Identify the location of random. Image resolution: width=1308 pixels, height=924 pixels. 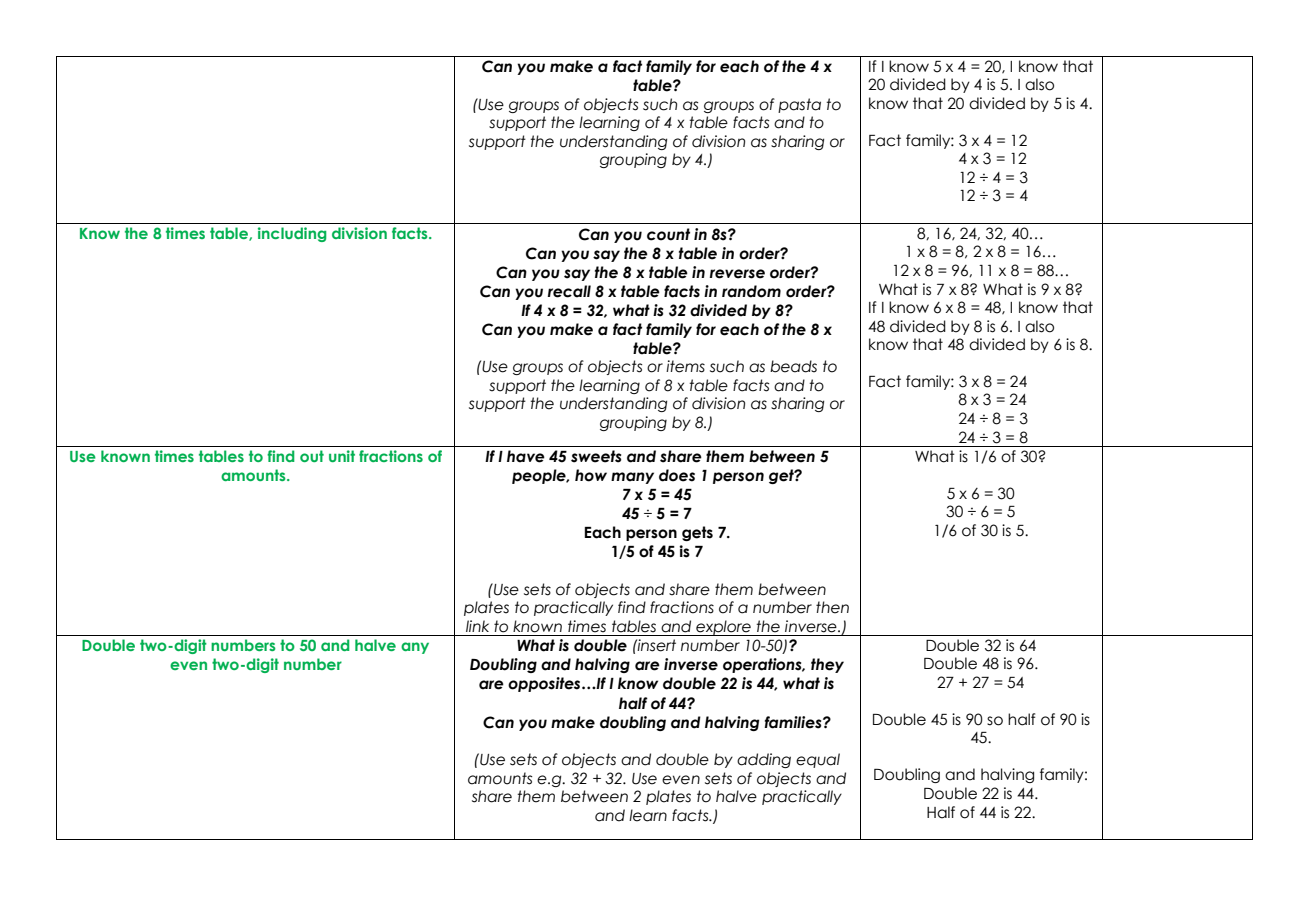
(751, 291).
